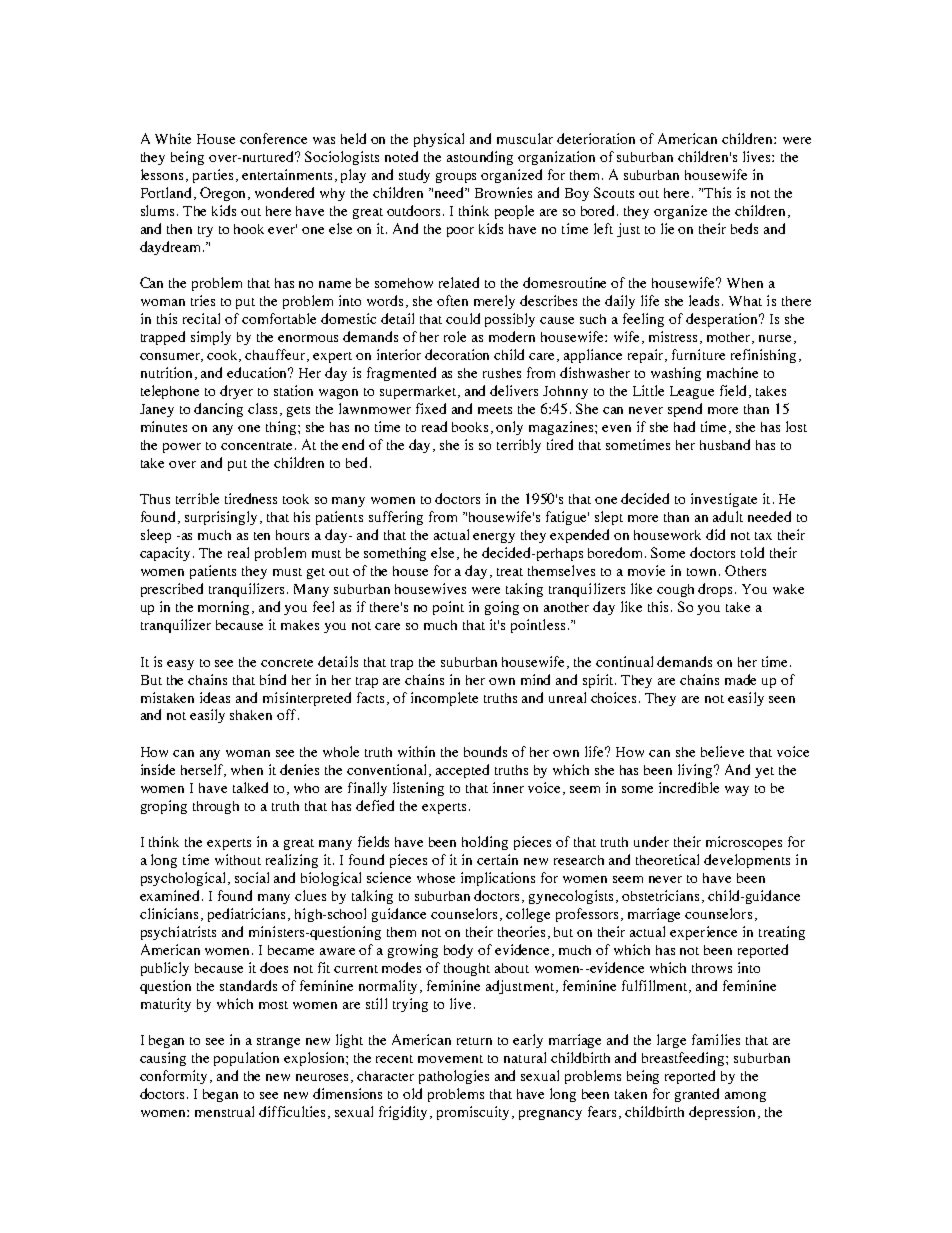  Describe the element at coordinates (213, 176) in the page. I see `parties` at that location.
